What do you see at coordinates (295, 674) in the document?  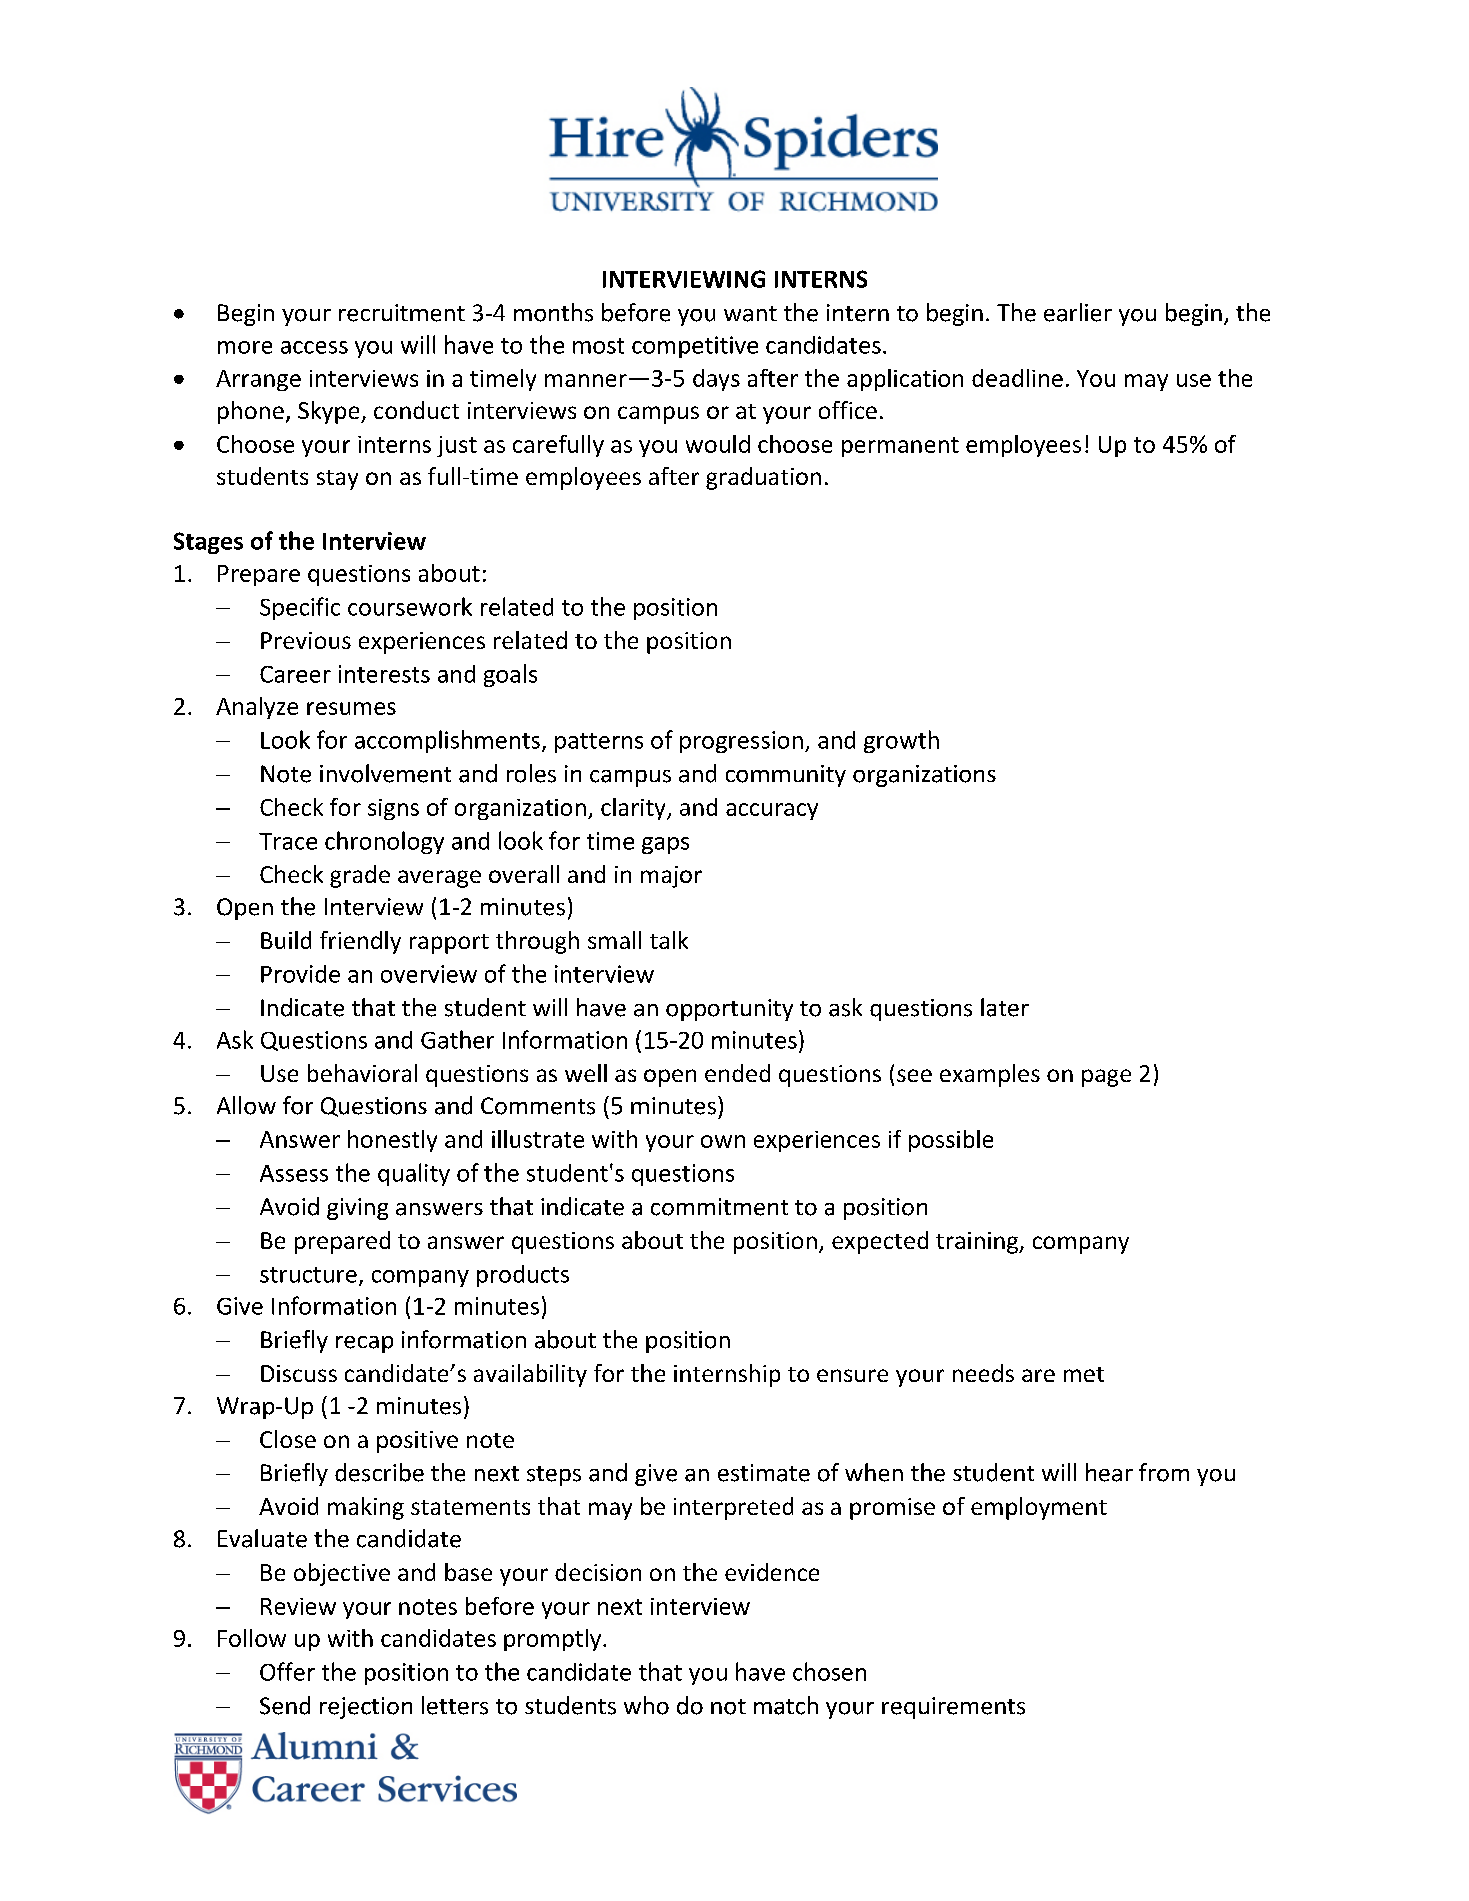 I see `Career` at bounding box center [295, 674].
